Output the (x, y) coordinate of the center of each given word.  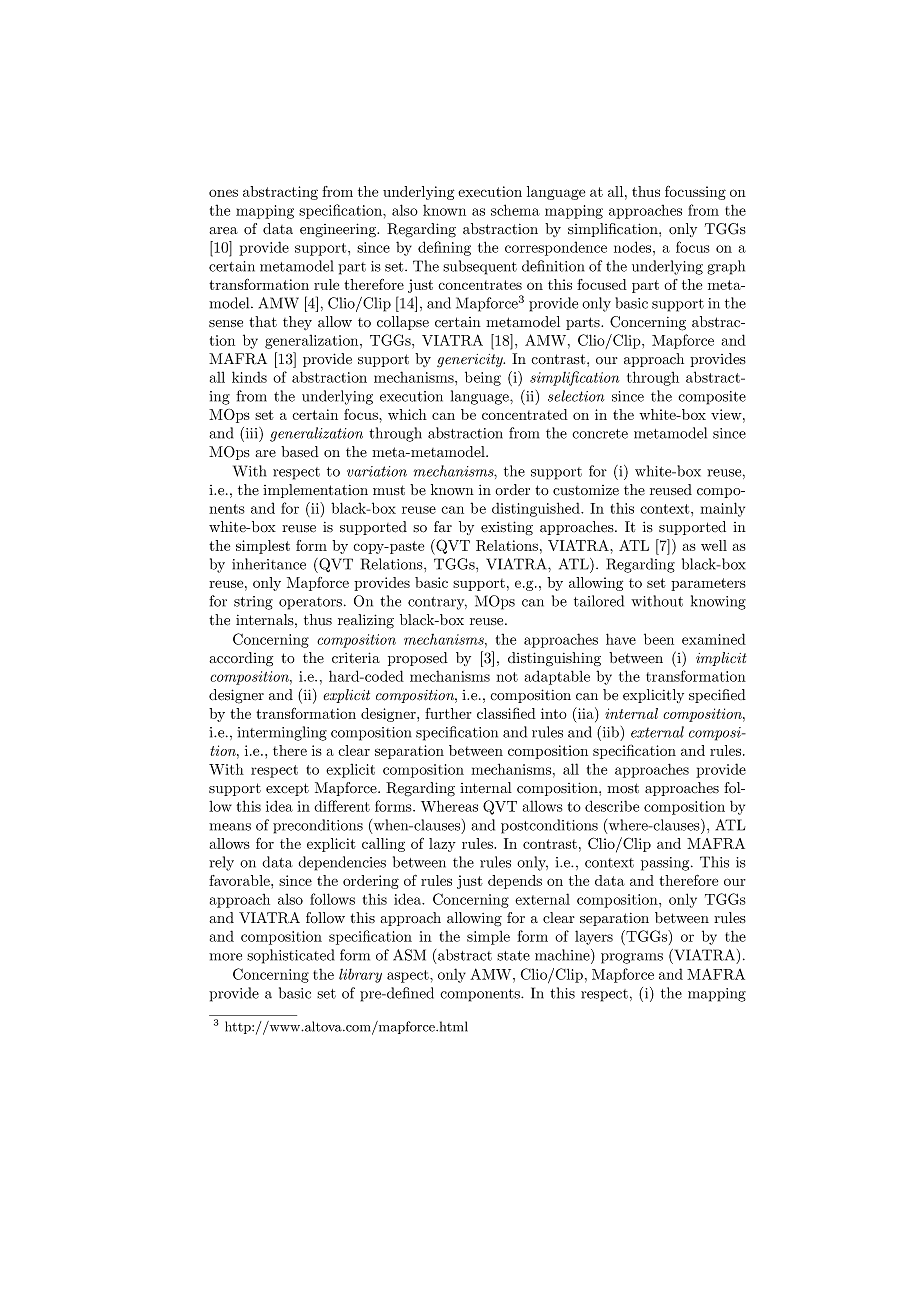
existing (507, 528)
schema (515, 210)
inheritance (269, 564)
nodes (632, 247)
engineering (339, 230)
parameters (708, 584)
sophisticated (290, 956)
